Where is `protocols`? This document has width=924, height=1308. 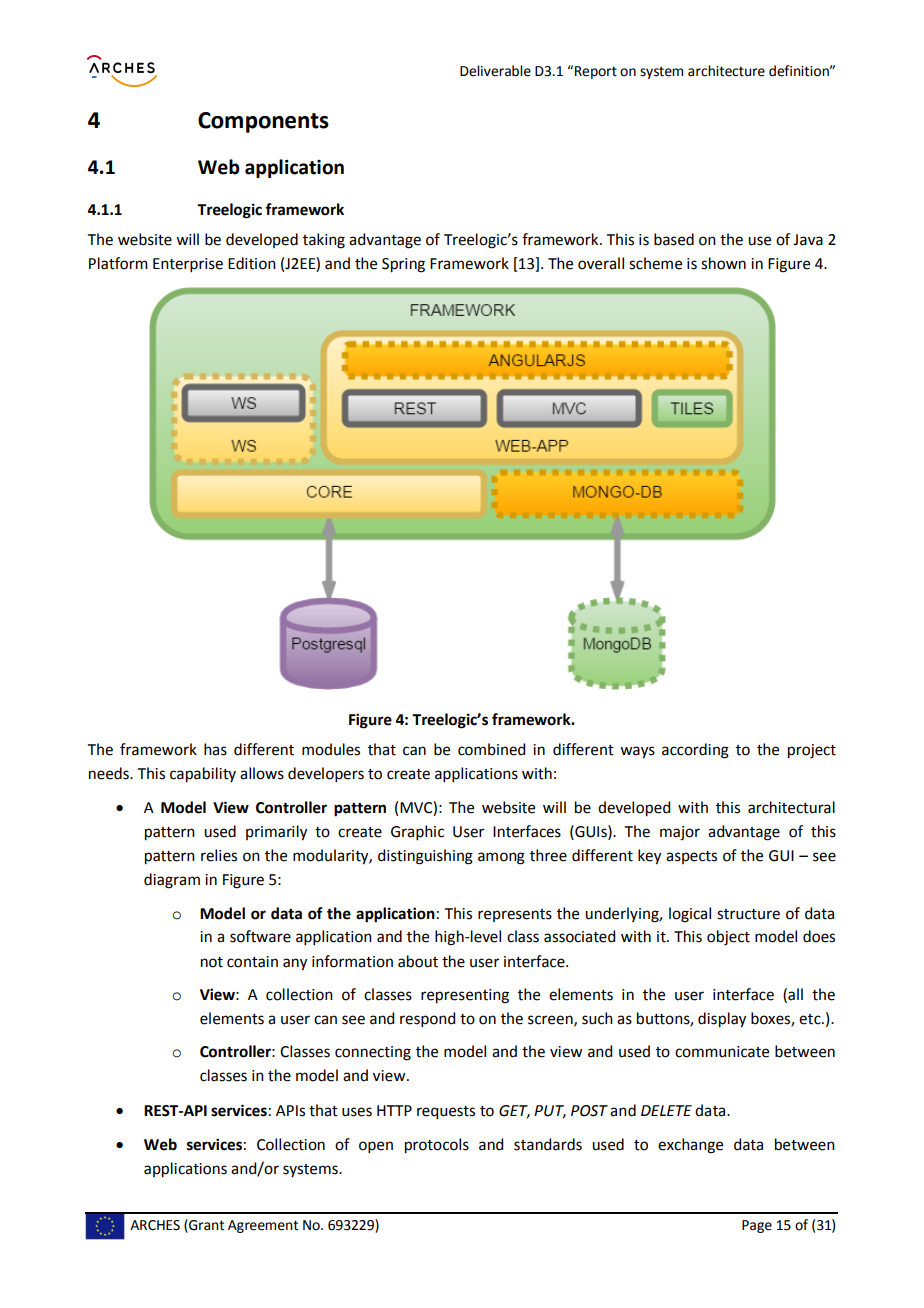
protocols is located at coordinates (437, 1146).
